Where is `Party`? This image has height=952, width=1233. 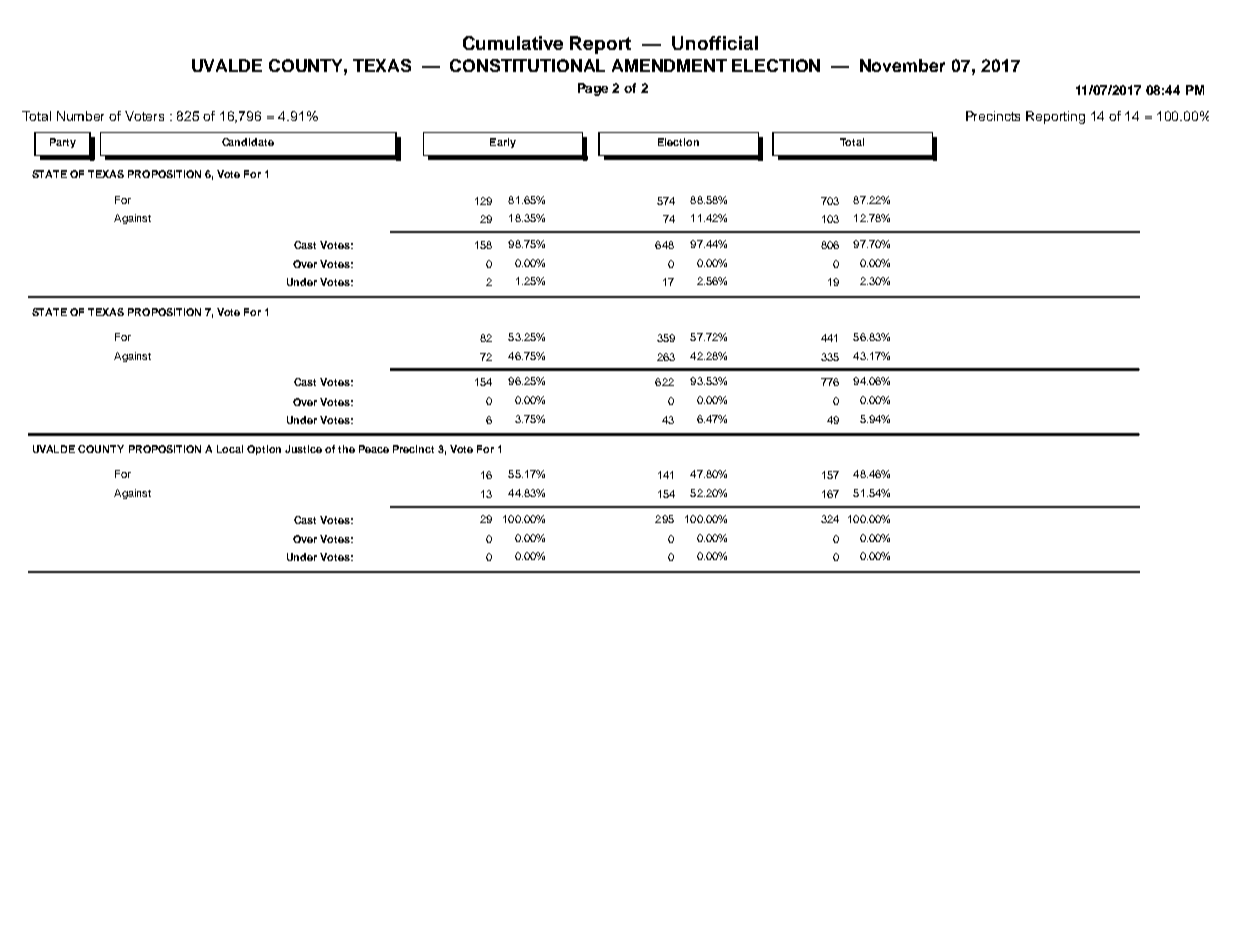 Party is located at coordinates (63, 143).
